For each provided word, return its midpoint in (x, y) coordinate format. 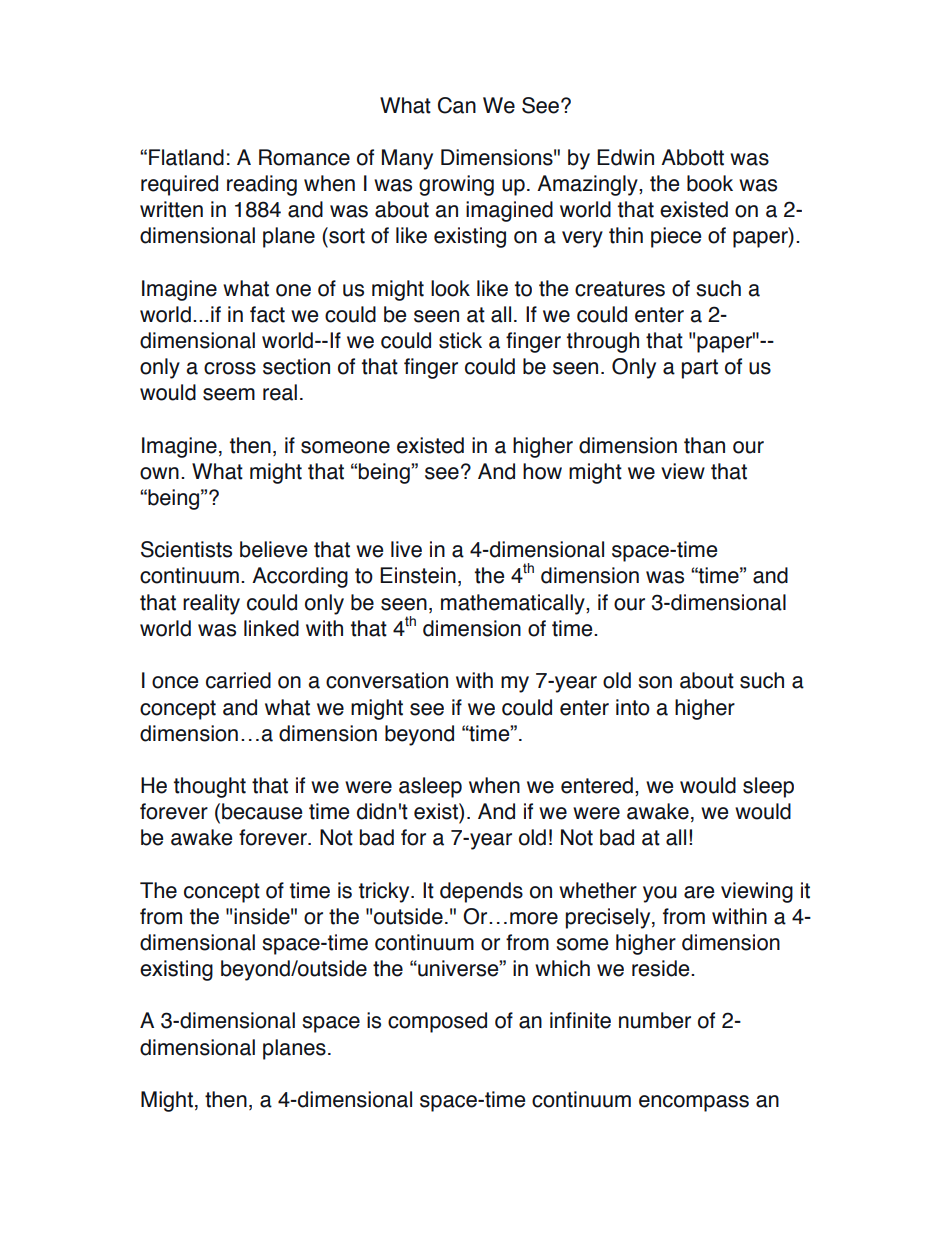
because (262, 811)
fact (267, 314)
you (660, 894)
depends (481, 892)
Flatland (186, 157)
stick (460, 340)
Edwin (625, 157)
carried (238, 680)
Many (407, 159)
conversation (387, 680)
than (704, 445)
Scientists (186, 549)
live (406, 549)
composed (437, 1022)
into (633, 707)
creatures (620, 289)
